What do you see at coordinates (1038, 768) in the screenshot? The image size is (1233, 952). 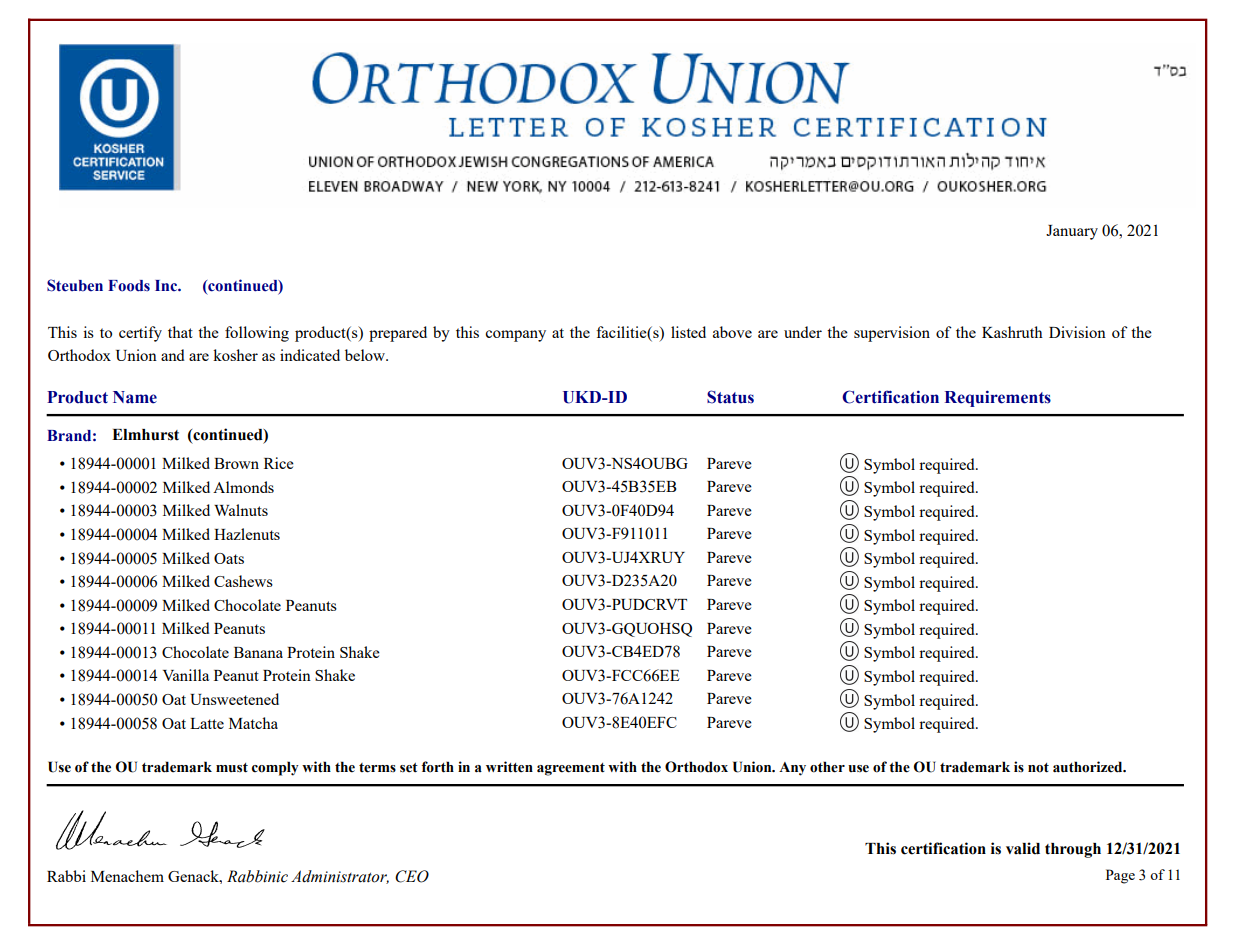 I see `not` at bounding box center [1038, 768].
